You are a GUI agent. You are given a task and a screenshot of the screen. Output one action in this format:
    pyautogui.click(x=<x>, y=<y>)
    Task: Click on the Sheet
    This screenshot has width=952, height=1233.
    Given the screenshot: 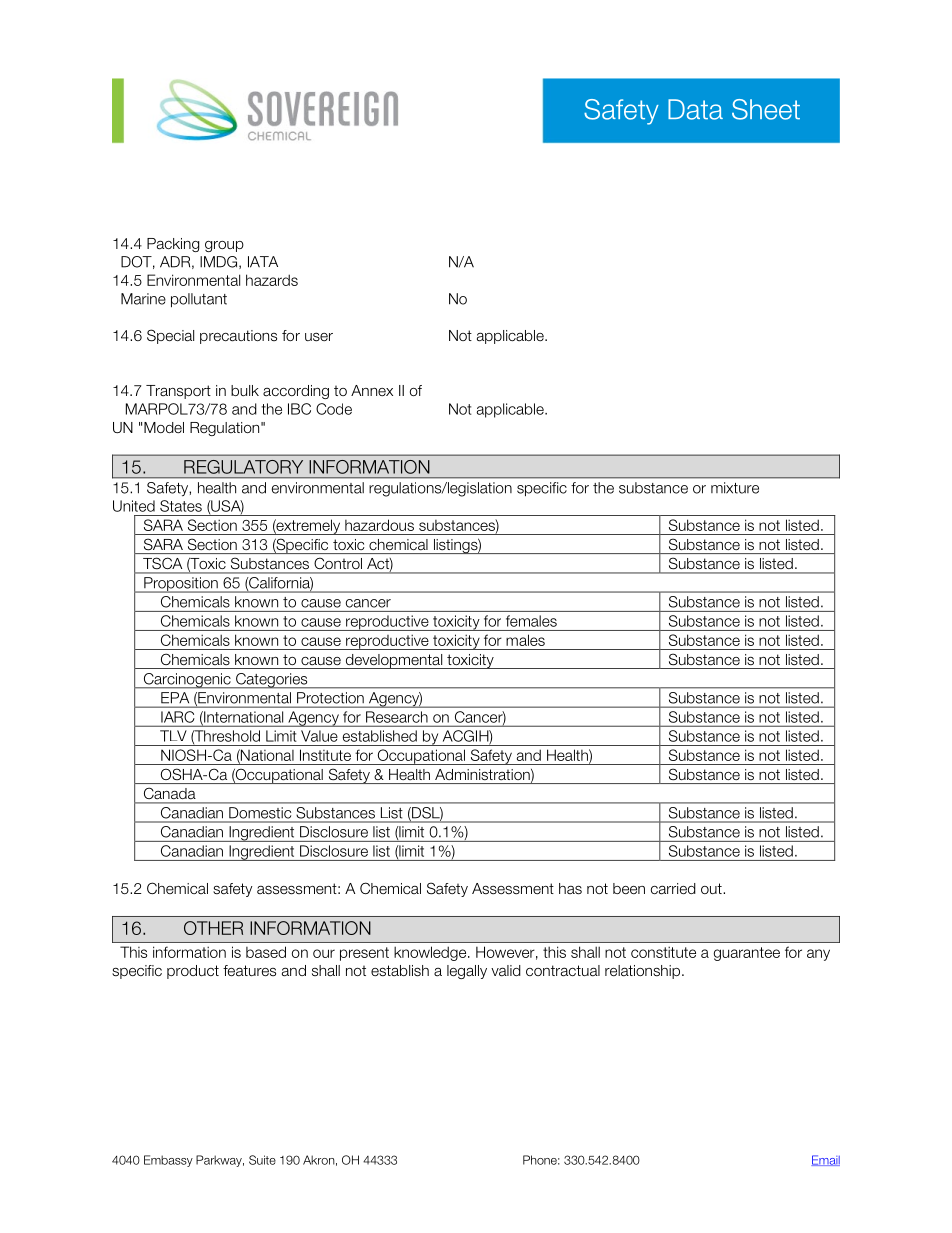 What is the action you would take?
    pyautogui.click(x=766, y=109)
